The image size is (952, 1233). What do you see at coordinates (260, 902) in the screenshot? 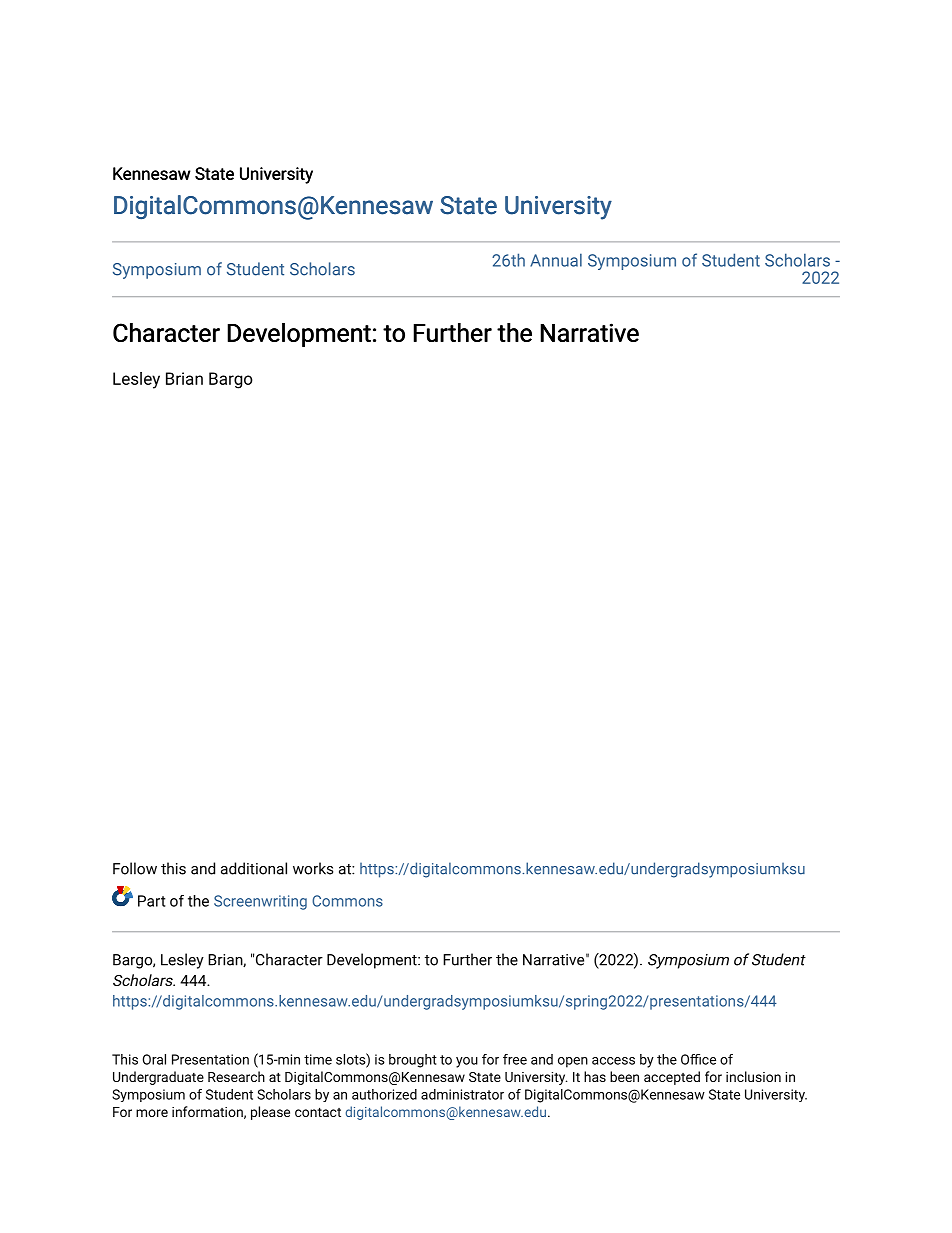
I see `Screenwriting` at bounding box center [260, 902].
